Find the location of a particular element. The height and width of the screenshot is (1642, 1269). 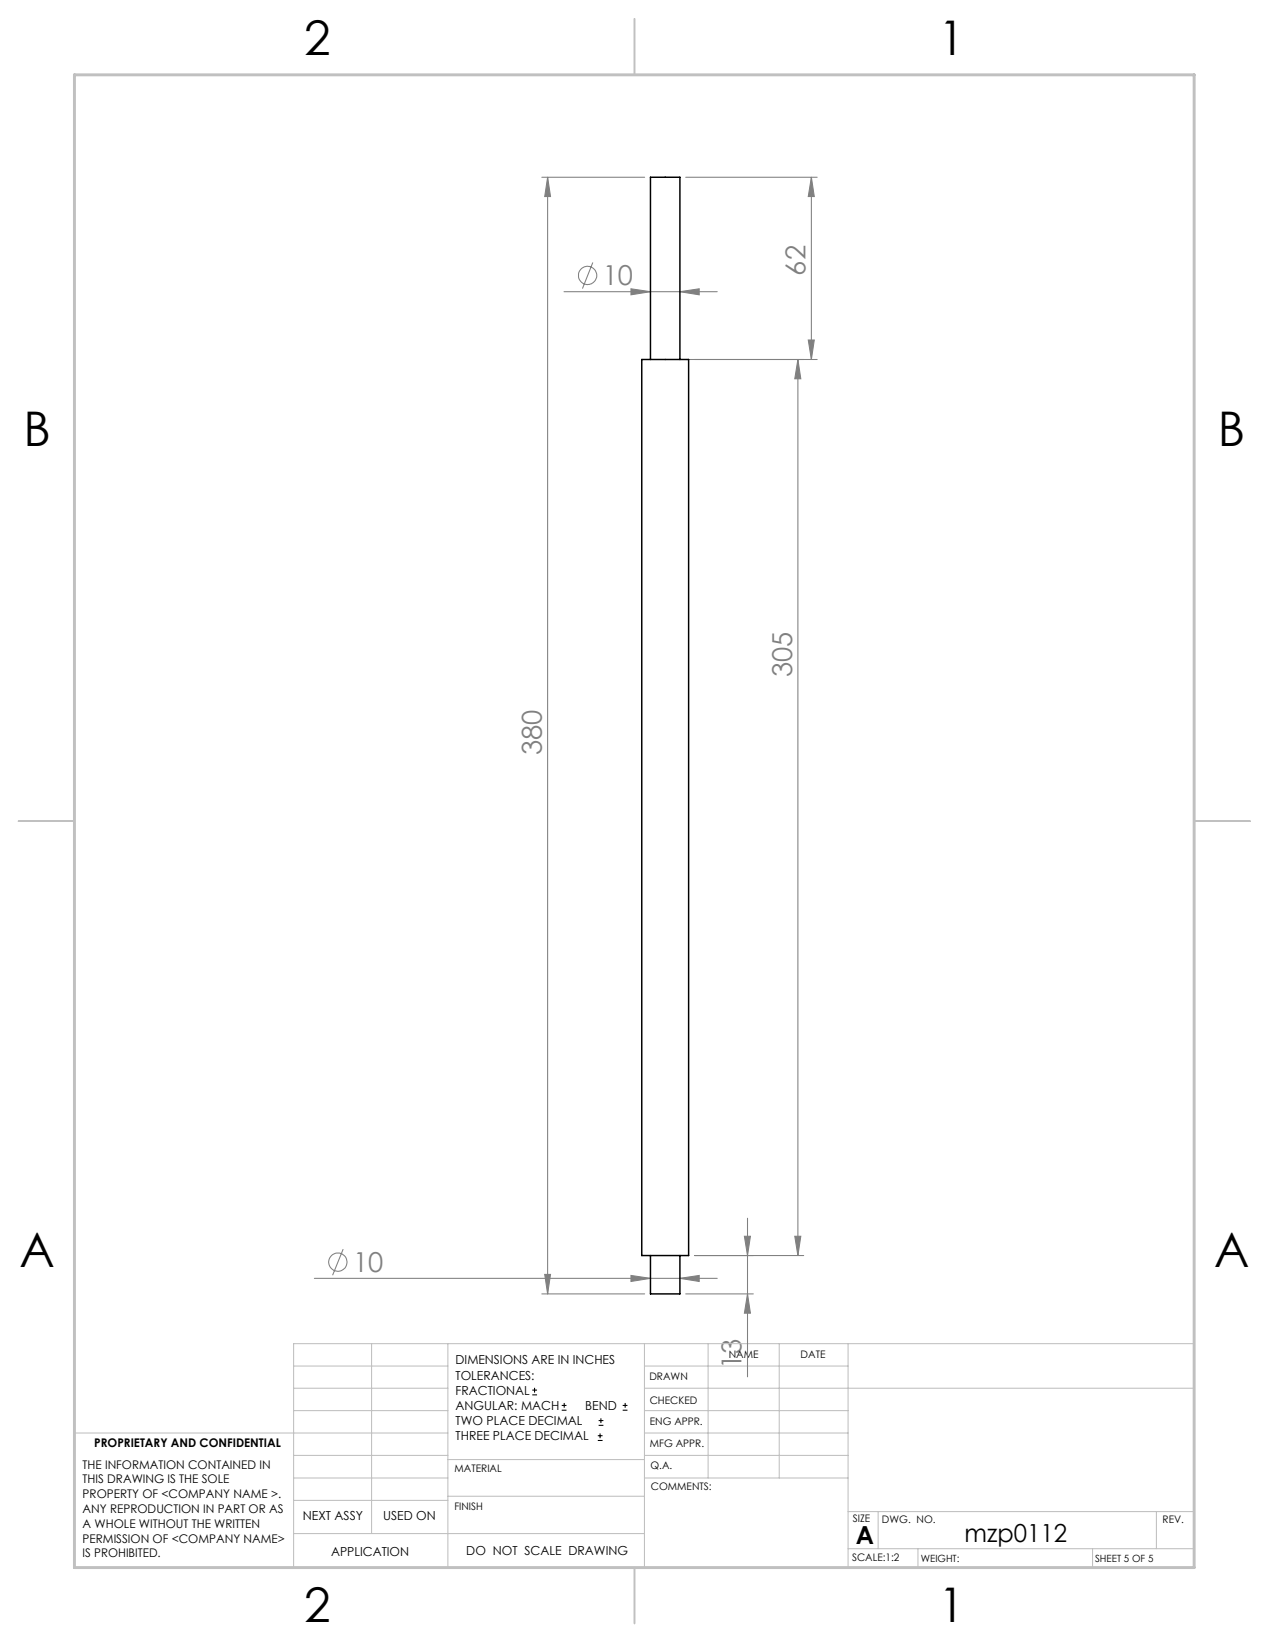

ENG is located at coordinates (660, 1421).
